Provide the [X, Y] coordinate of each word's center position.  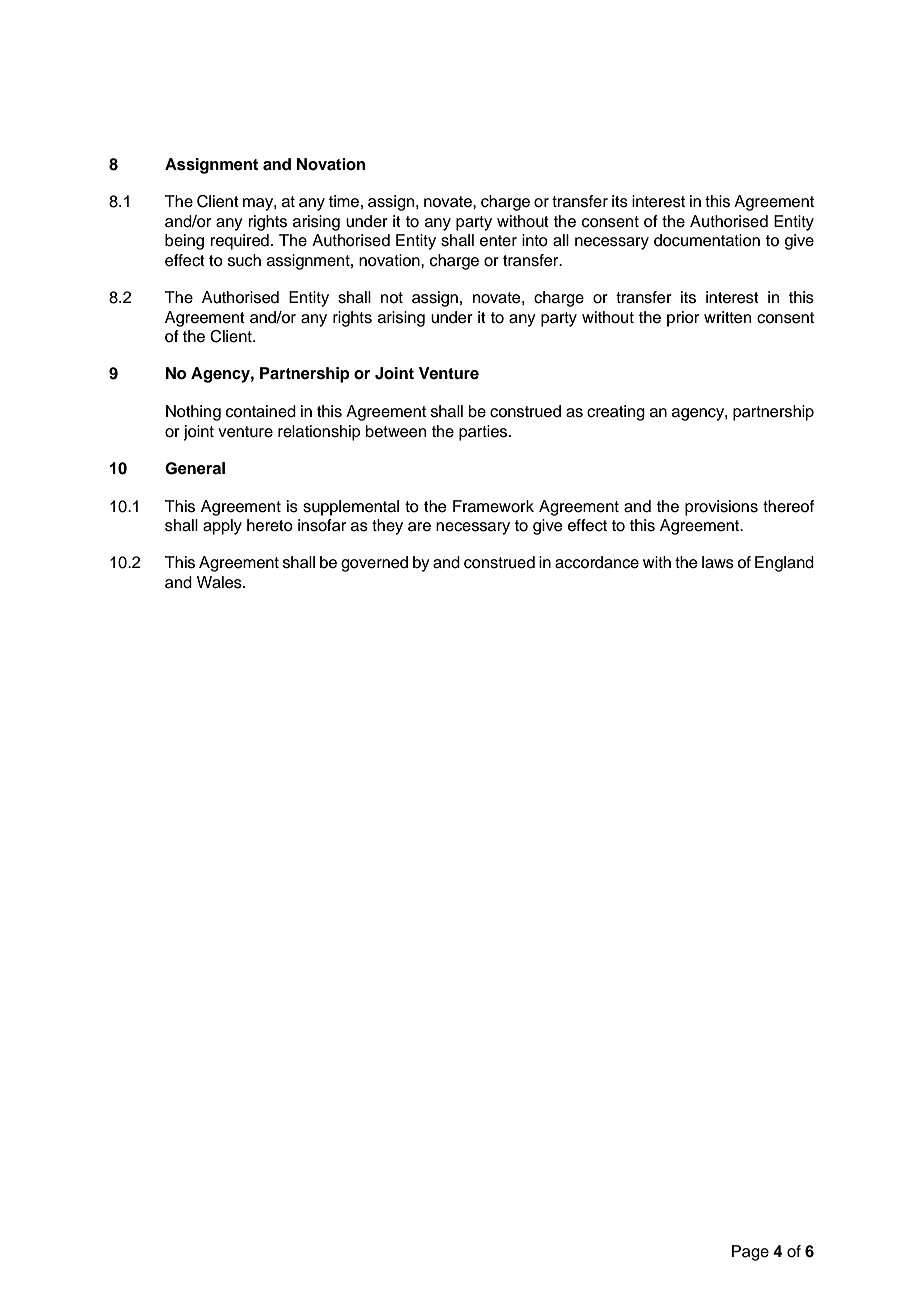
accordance [597, 562]
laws [718, 562]
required [240, 242]
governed [374, 564]
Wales [220, 582]
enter [498, 241]
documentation [707, 240]
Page [750, 1253]
